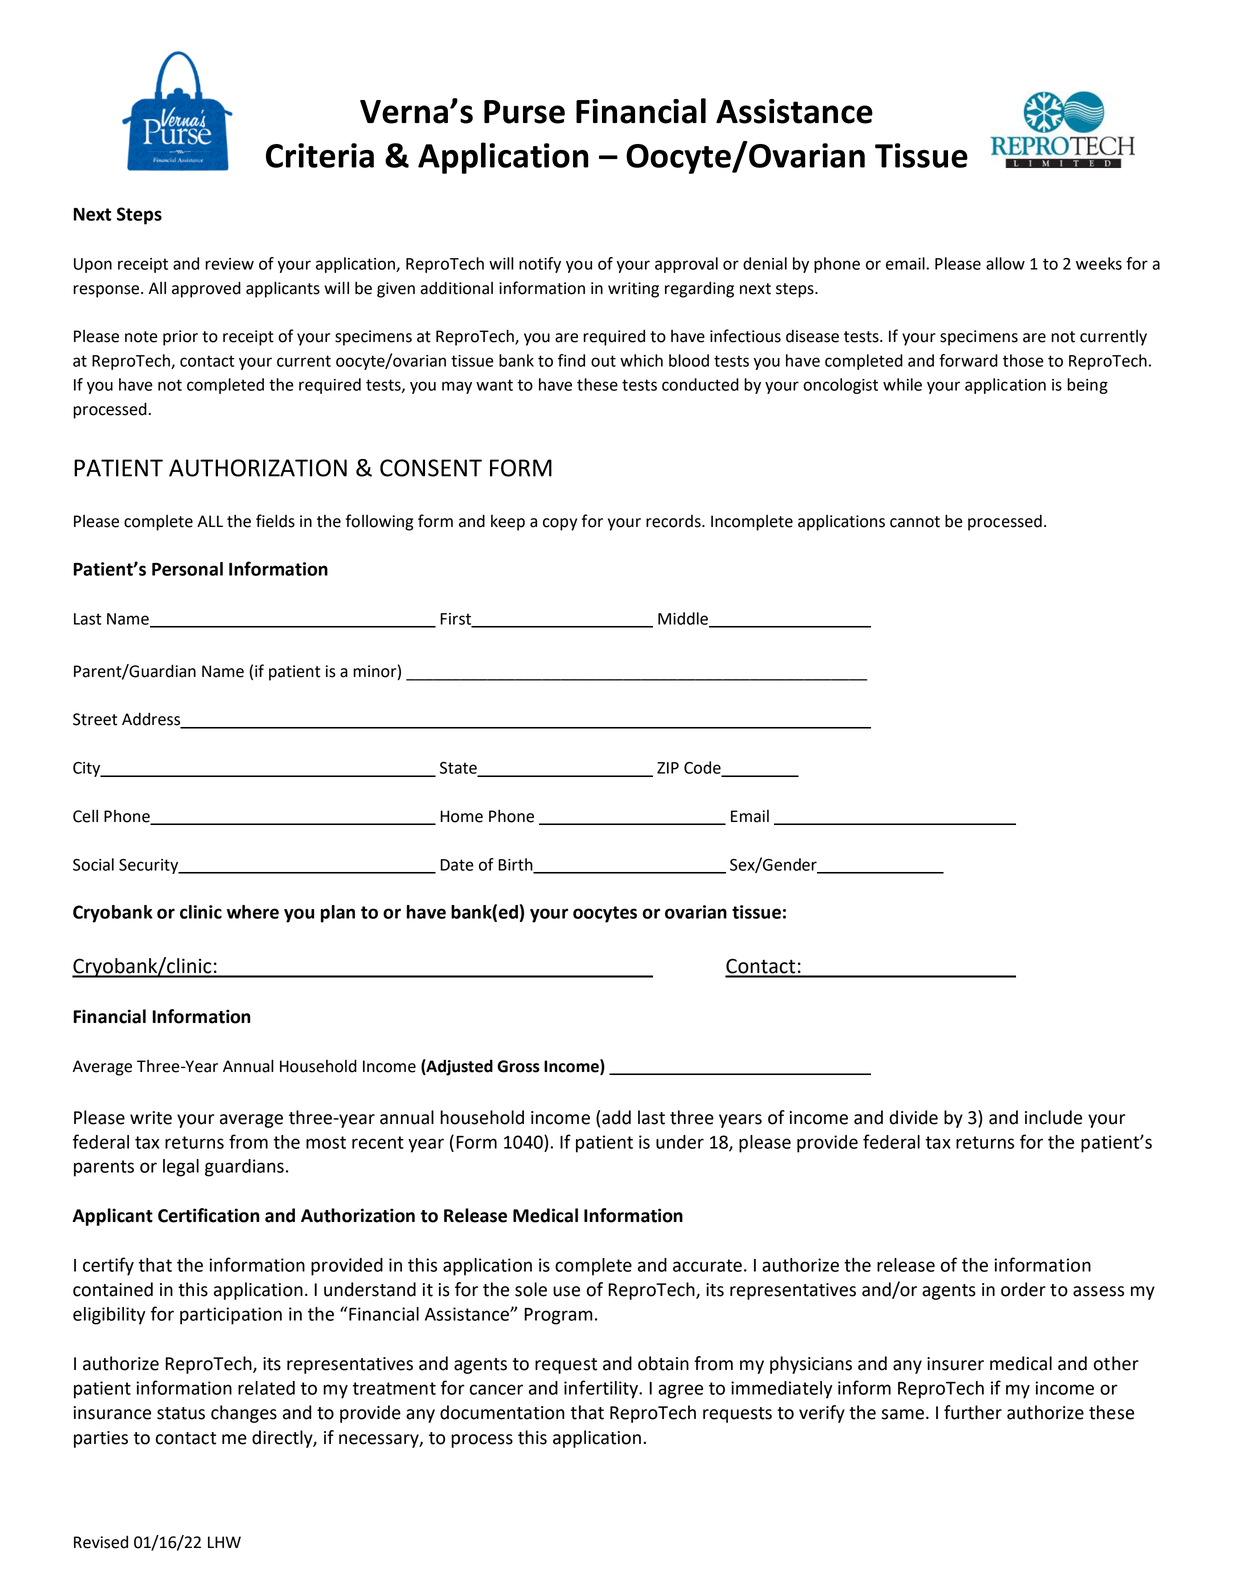 The image size is (1233, 1596). What do you see at coordinates (915, 522) in the document?
I see `cannot` at bounding box center [915, 522].
